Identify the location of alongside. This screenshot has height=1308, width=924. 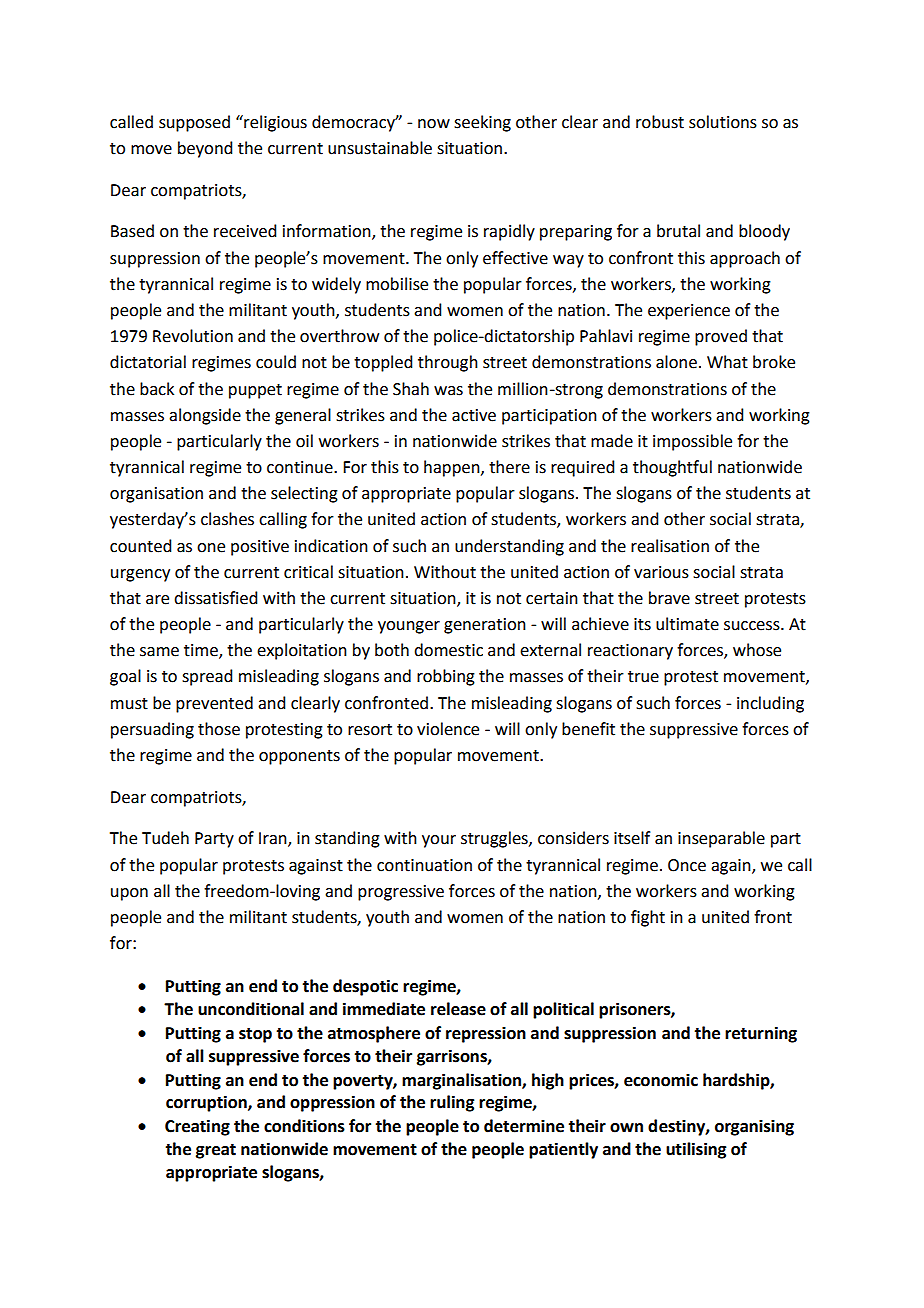
(205, 416).
